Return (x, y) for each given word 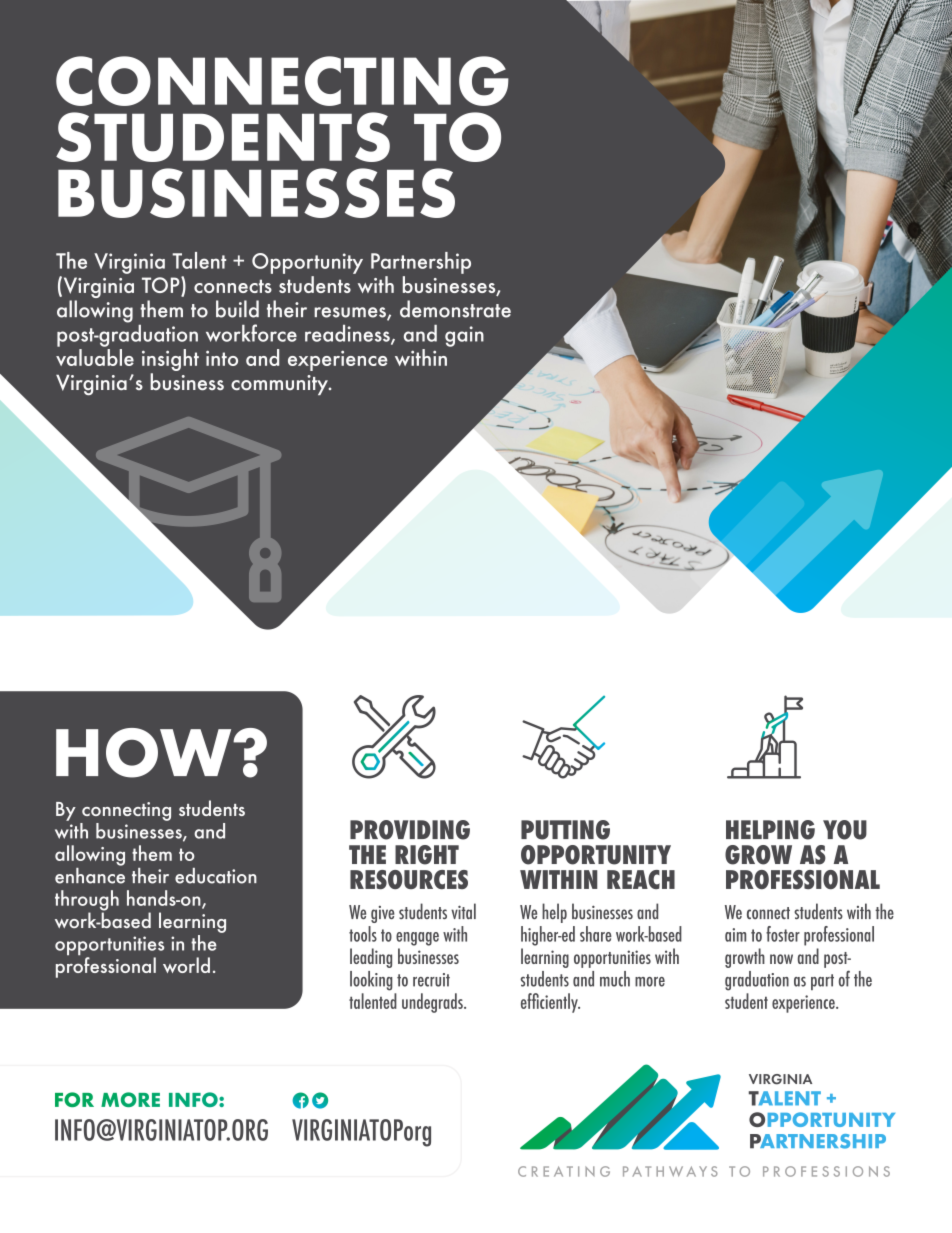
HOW (145, 753)
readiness (348, 334)
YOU (845, 830)
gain (464, 336)
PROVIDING (410, 830)
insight (170, 360)
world (186, 965)
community (280, 385)
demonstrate (455, 309)
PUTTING (565, 830)
